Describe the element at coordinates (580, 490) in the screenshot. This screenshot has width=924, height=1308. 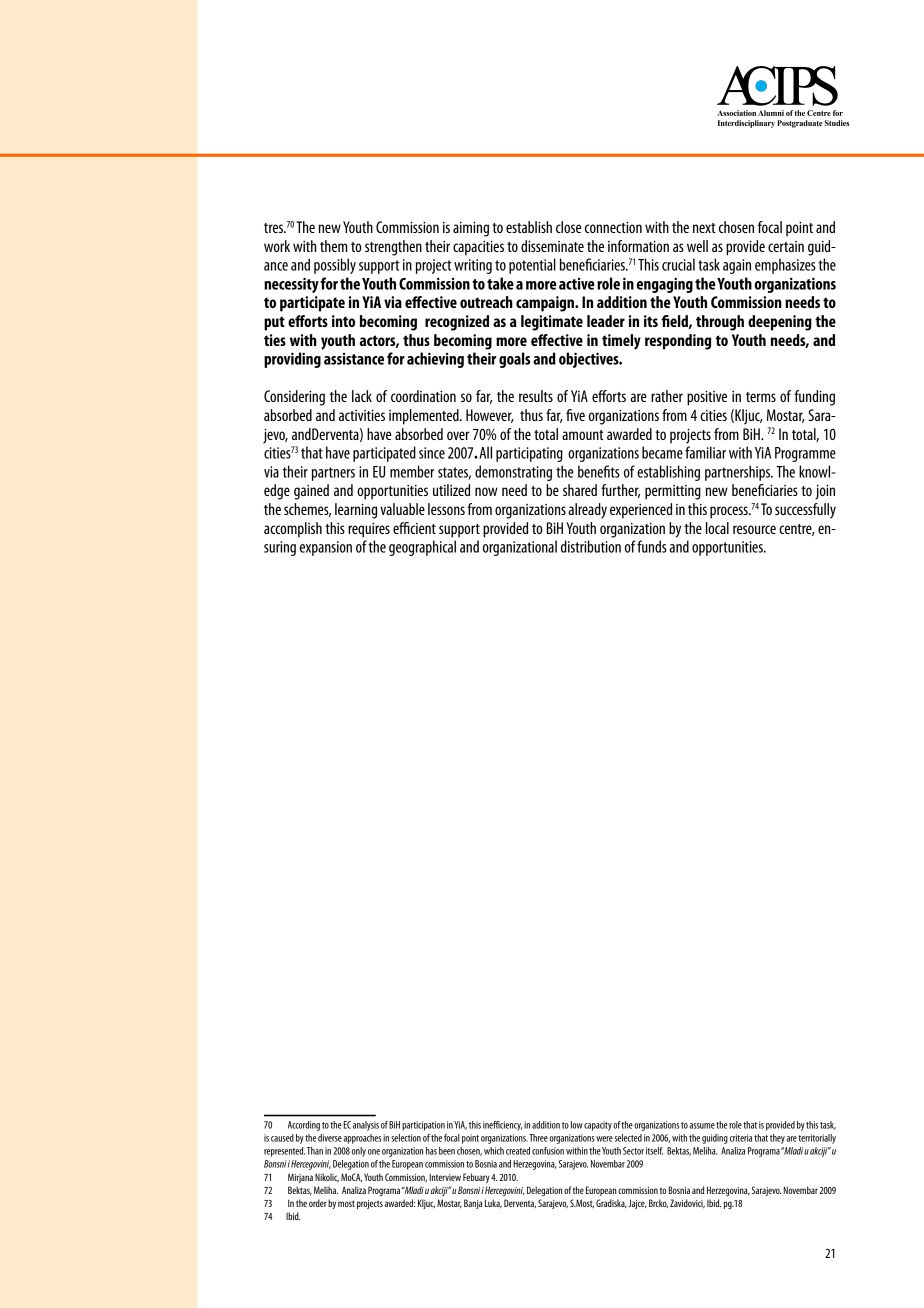
I see `shared` at that location.
